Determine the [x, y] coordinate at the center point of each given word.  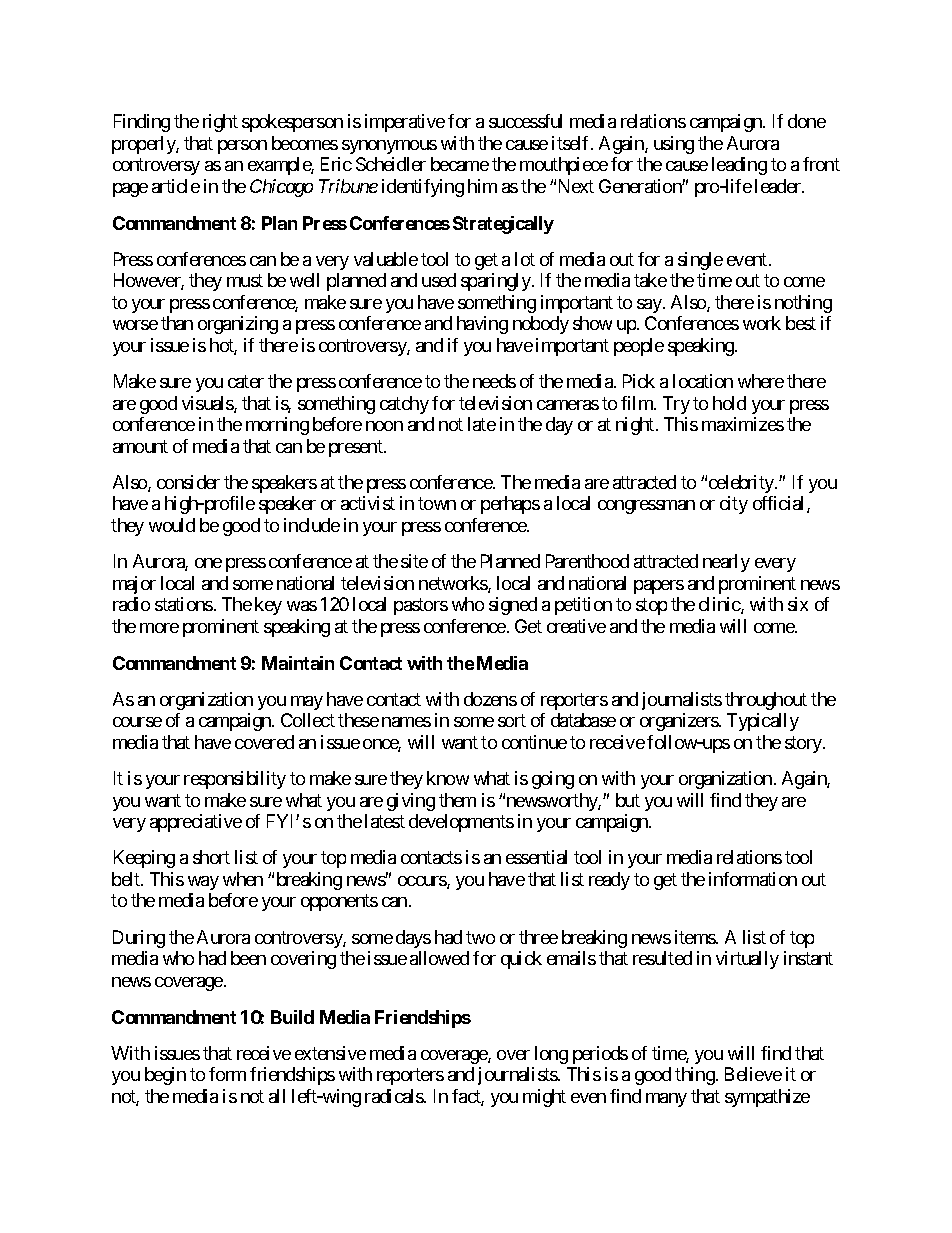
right [220, 123]
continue [534, 742]
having [482, 325]
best [801, 323]
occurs [423, 882]
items [696, 937]
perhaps [510, 505]
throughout [766, 701]
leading [739, 166]
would [172, 525]
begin [165, 1076]
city [734, 505]
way [203, 883]
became [460, 164]
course [137, 722]
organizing [238, 325]
